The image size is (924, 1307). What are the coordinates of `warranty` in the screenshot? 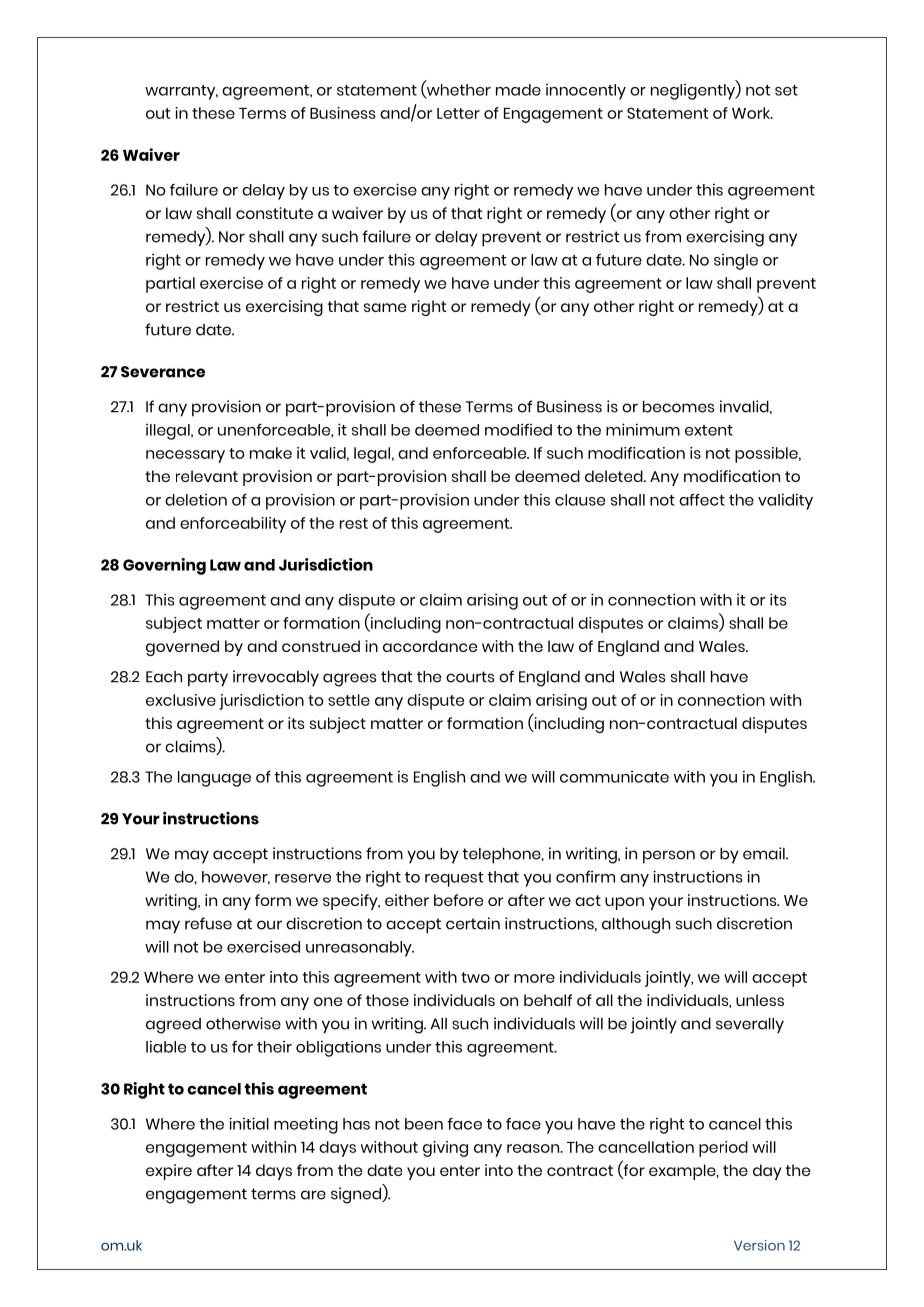 It's located at (181, 92).
